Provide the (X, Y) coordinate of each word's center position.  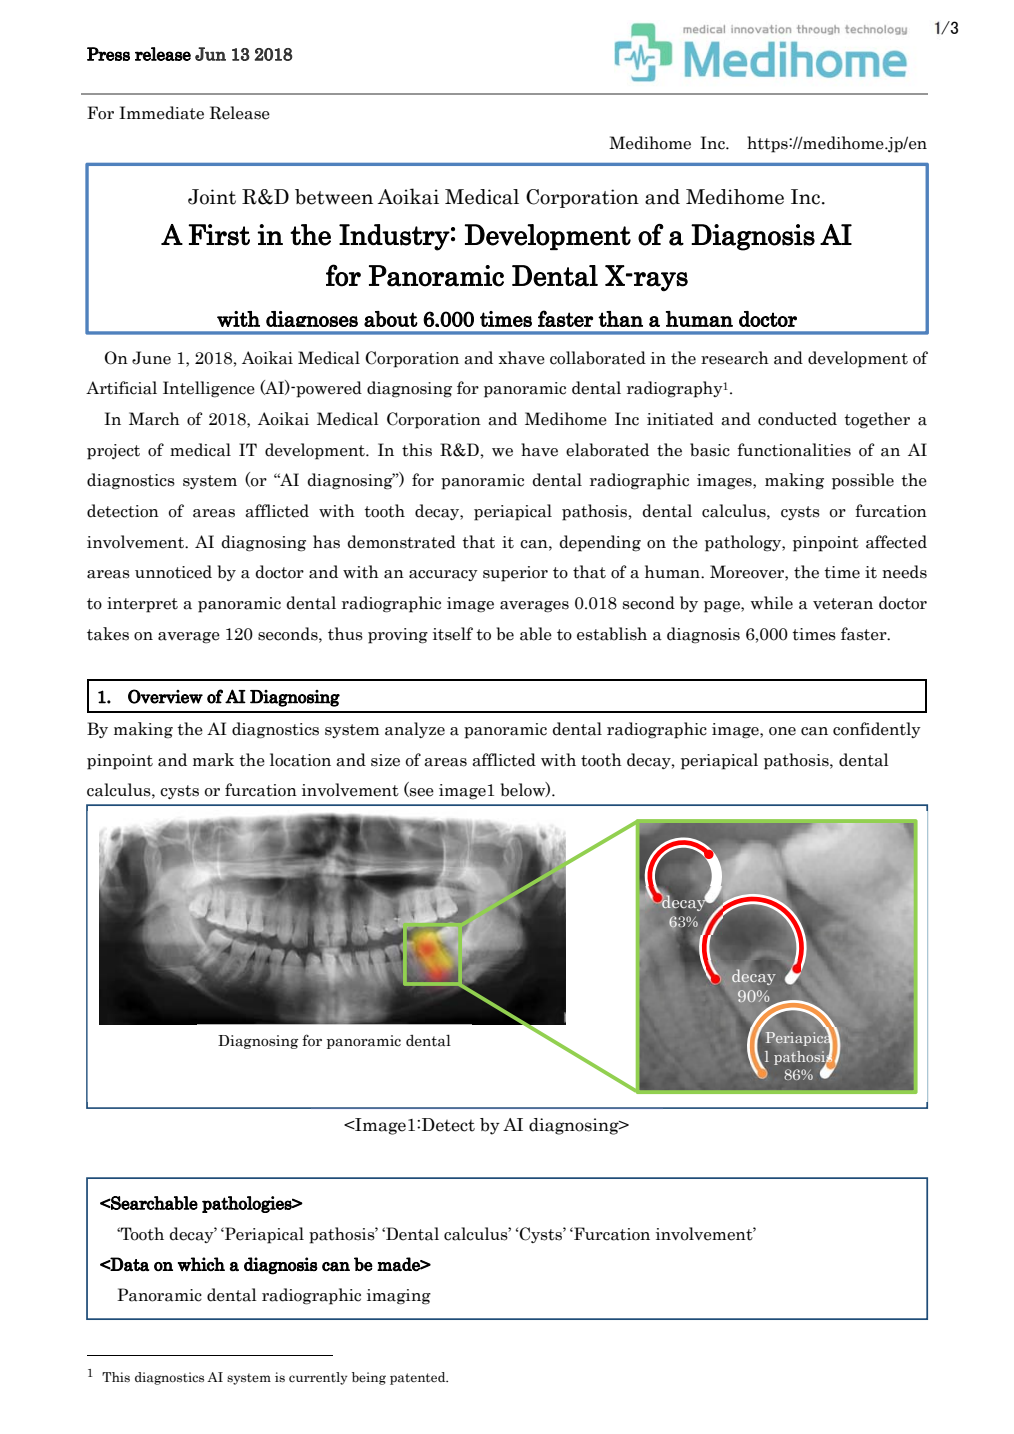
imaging (399, 1297)
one (782, 731)
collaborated (598, 358)
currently (318, 1378)
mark (213, 760)
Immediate (161, 113)
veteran (843, 604)
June (151, 358)
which (201, 1264)
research (735, 358)
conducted (797, 419)
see (421, 792)
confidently (877, 730)
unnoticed (173, 572)
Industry (394, 237)
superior (515, 574)
